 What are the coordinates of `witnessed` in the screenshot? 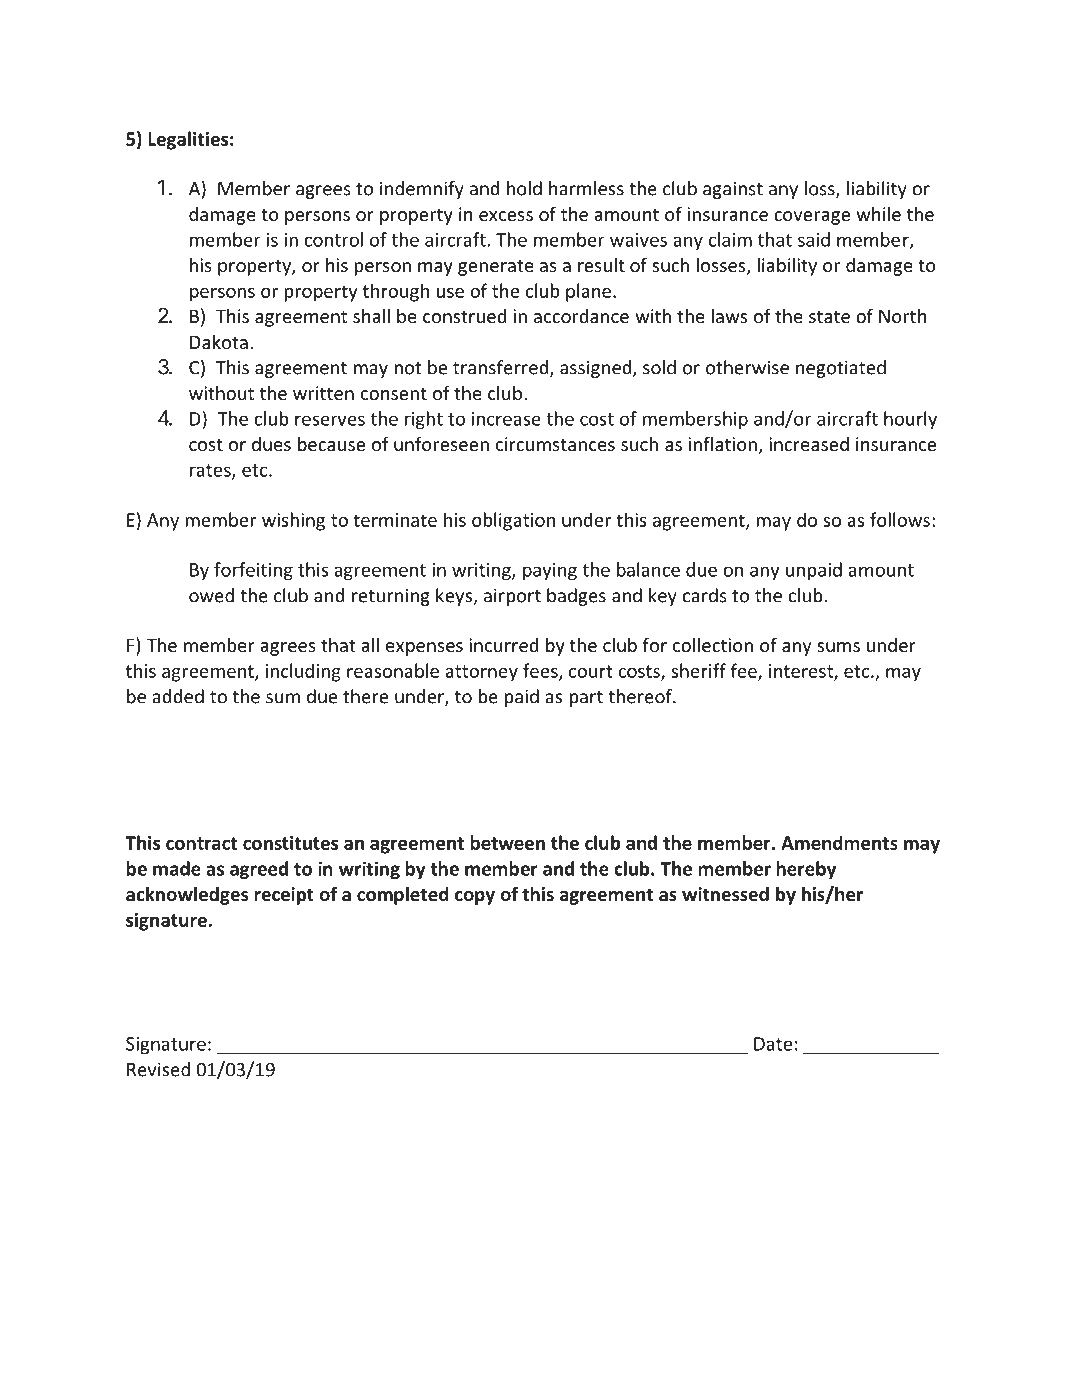 It's located at (725, 894).
